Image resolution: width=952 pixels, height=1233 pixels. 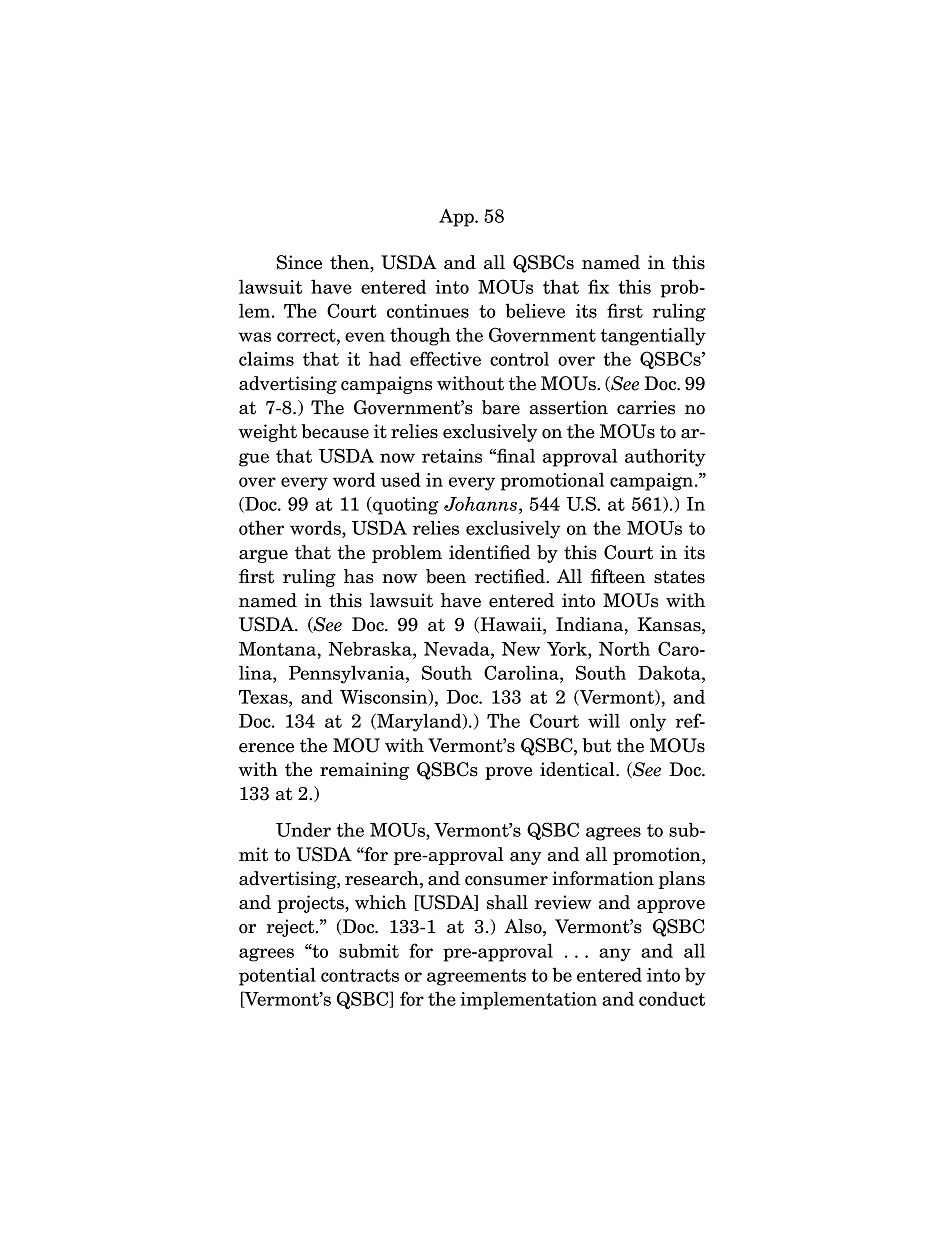 What do you see at coordinates (364, 771) in the image?
I see `remaining` at bounding box center [364, 771].
